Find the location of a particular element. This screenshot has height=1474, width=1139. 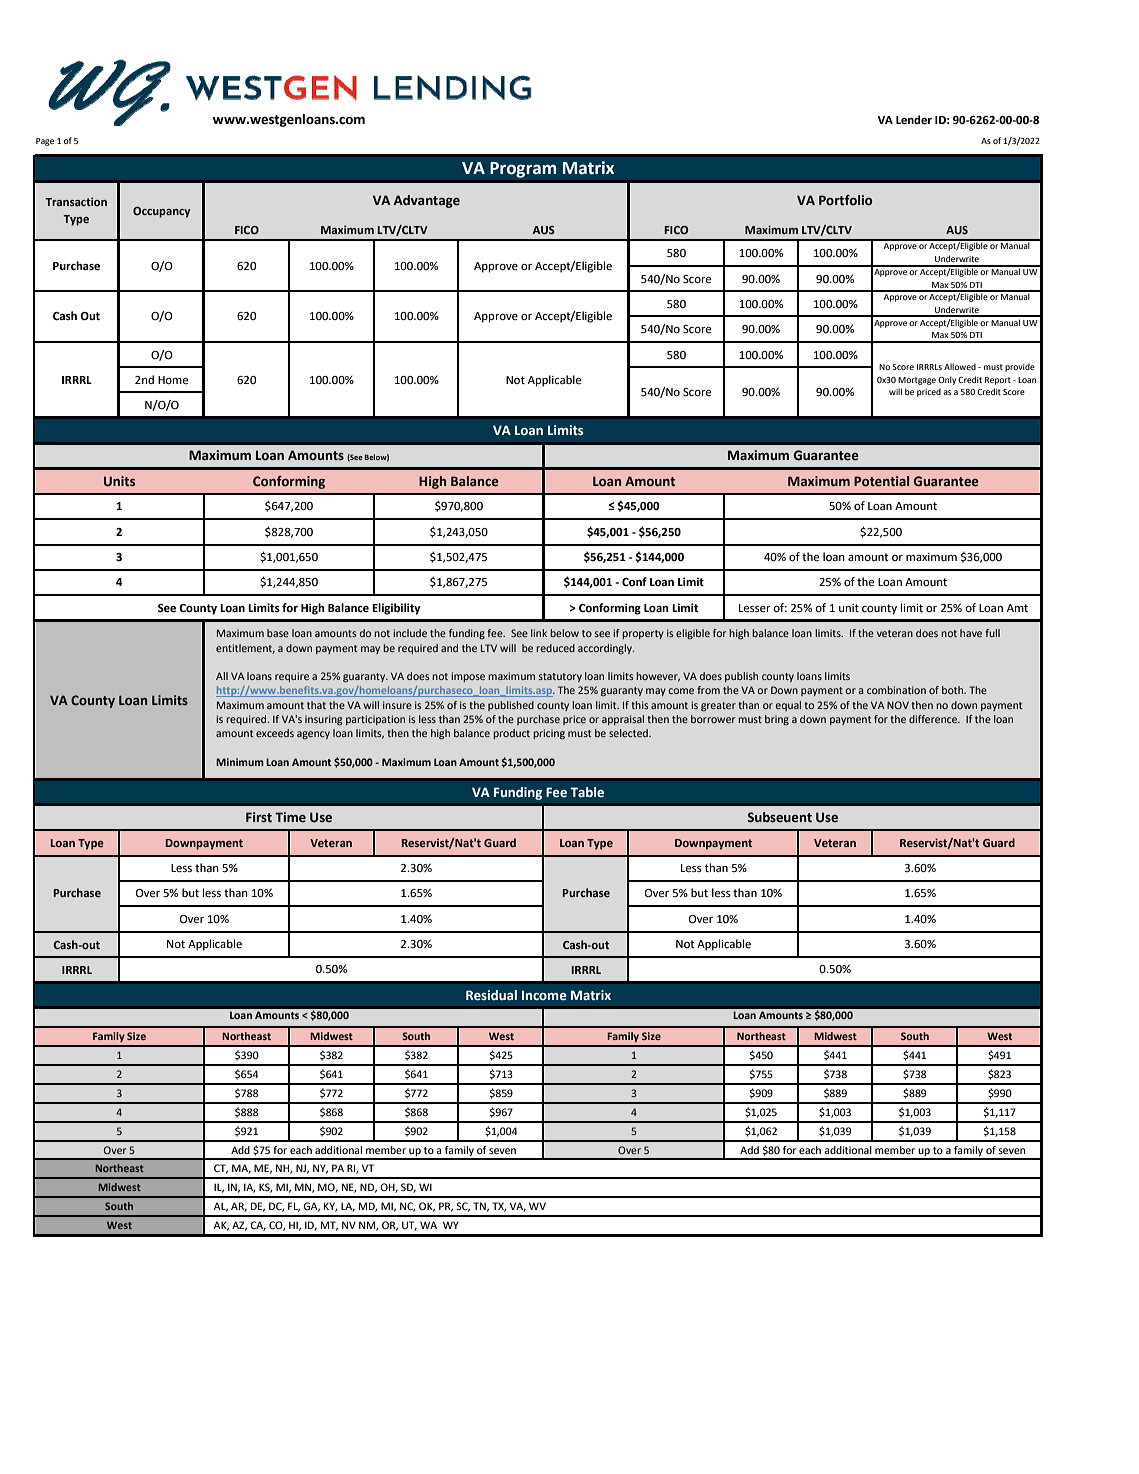

Program is located at coordinates (523, 170).
